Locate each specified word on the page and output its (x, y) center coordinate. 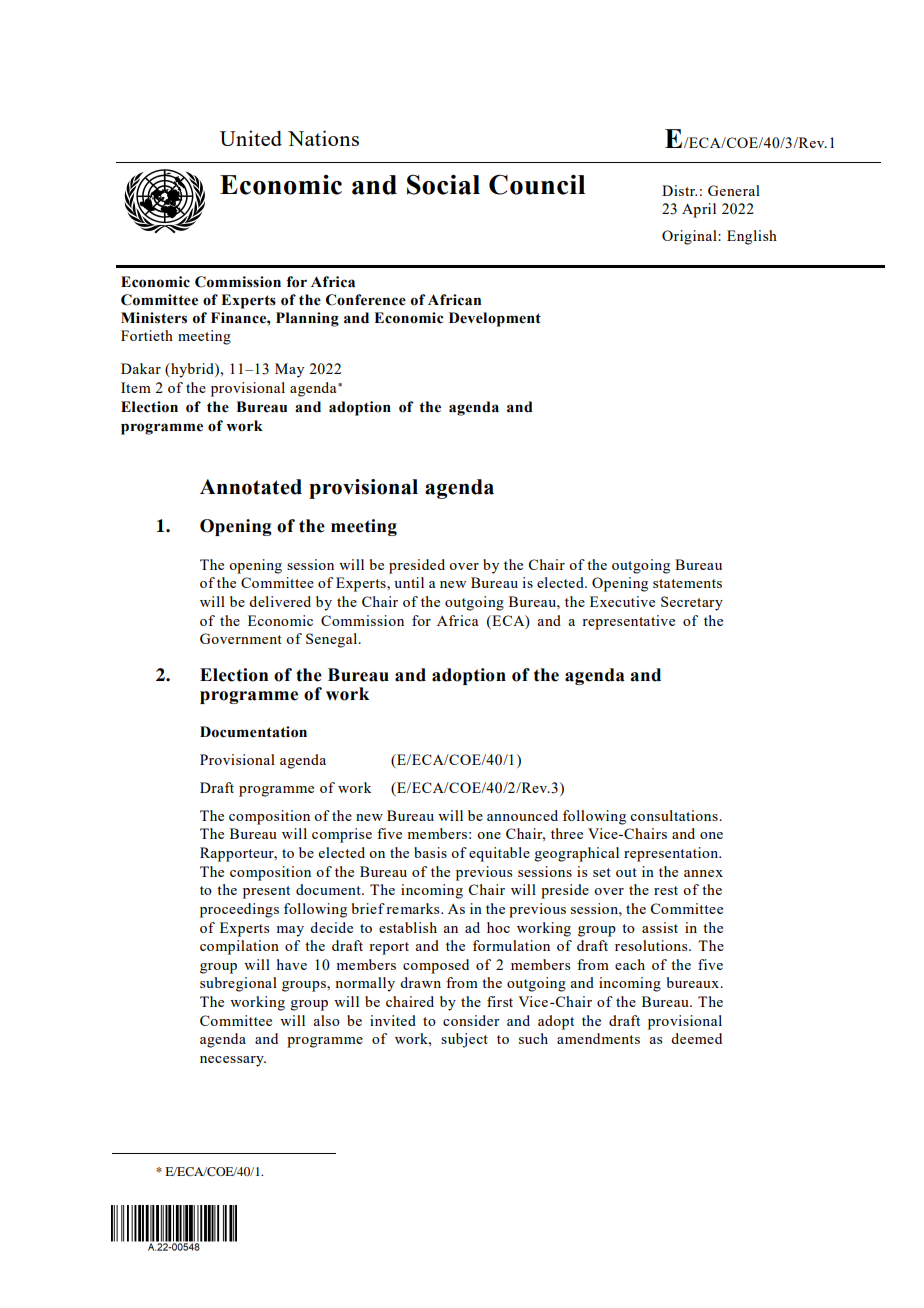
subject (464, 1040)
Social (443, 184)
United (251, 138)
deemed (696, 1038)
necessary (233, 1061)
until (409, 582)
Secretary (692, 603)
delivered (280, 601)
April (699, 210)
